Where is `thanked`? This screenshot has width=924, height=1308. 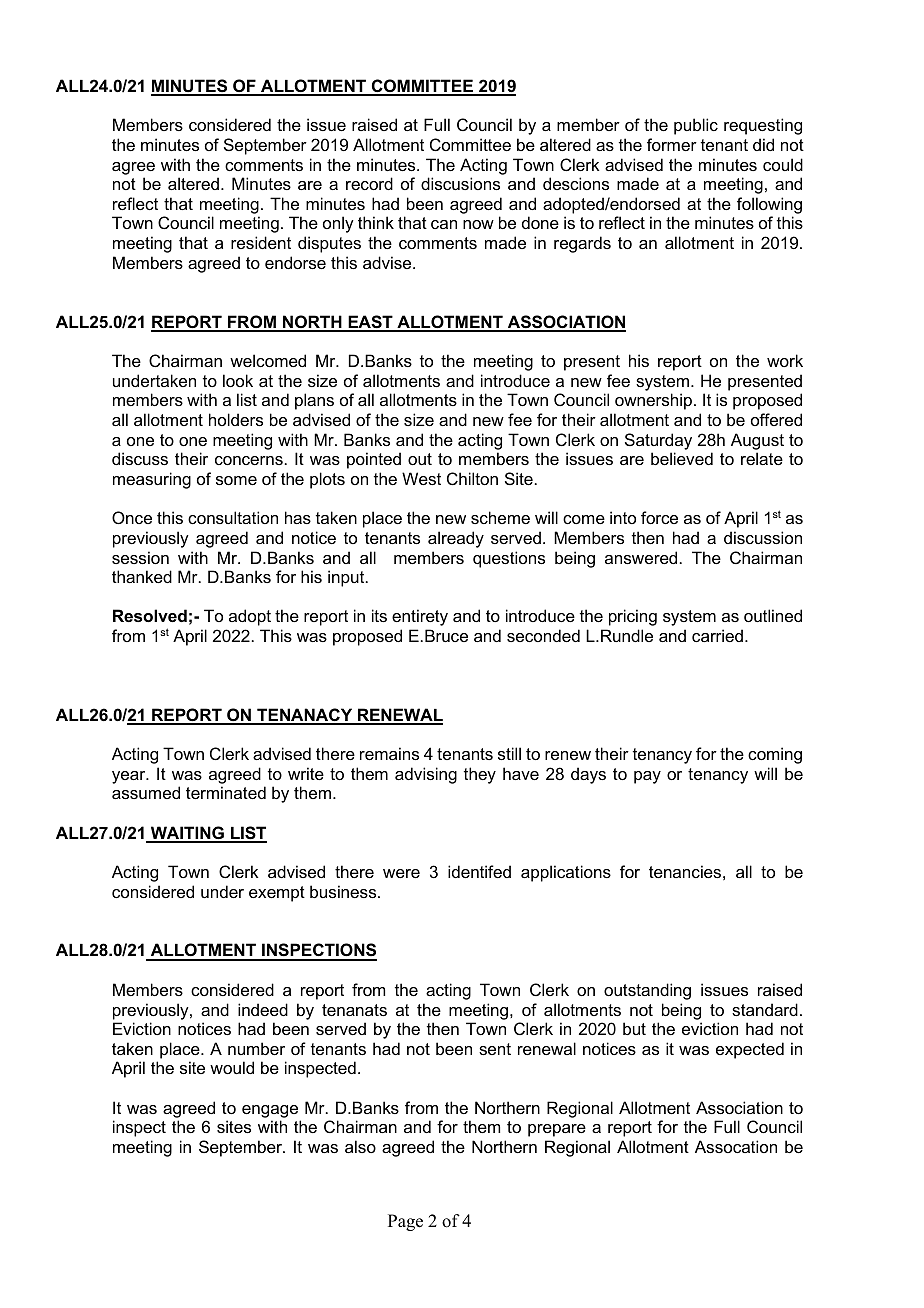
thanked is located at coordinates (142, 576).
